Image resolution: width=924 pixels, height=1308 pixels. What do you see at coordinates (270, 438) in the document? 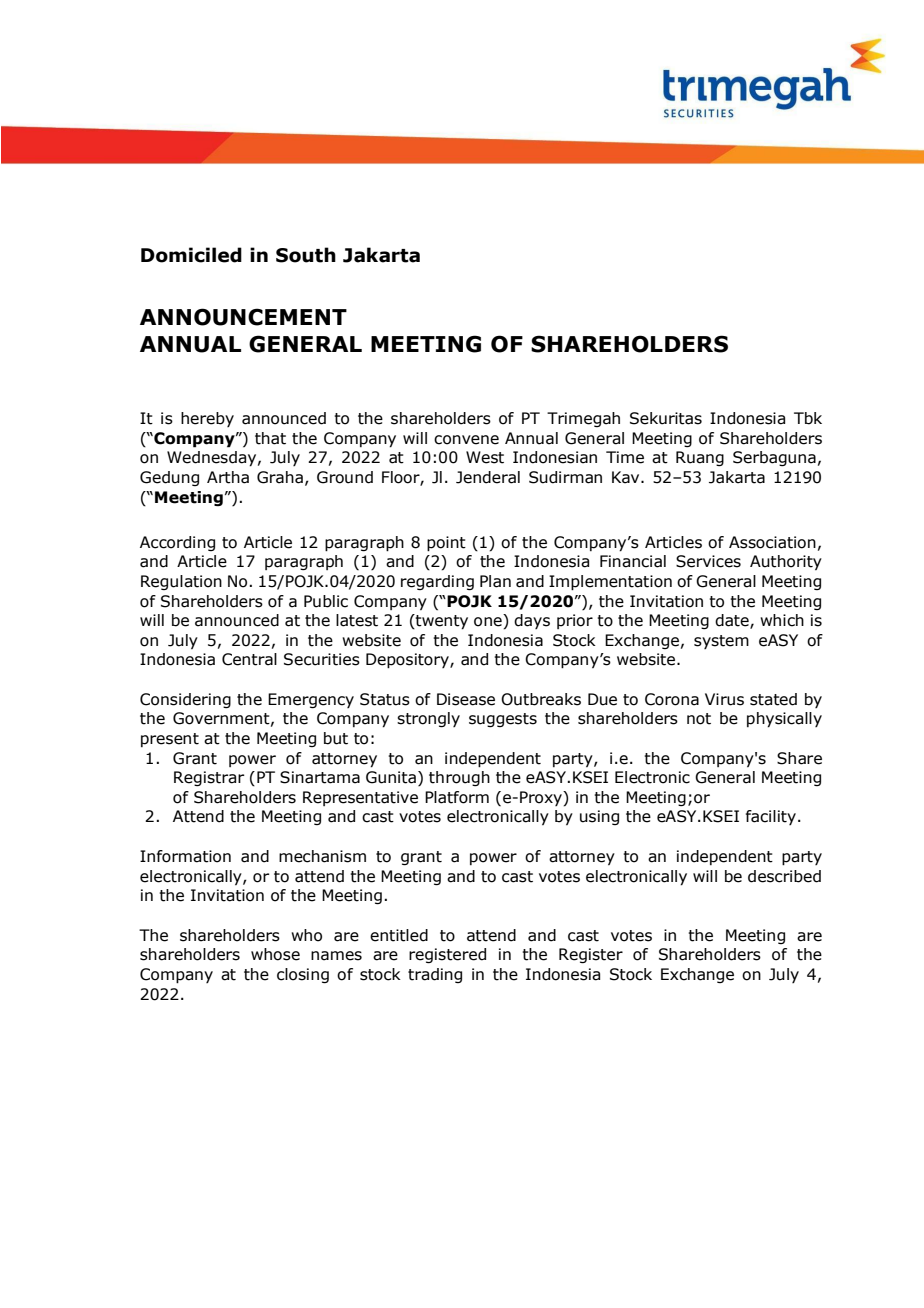
I see `that` at bounding box center [270, 438].
